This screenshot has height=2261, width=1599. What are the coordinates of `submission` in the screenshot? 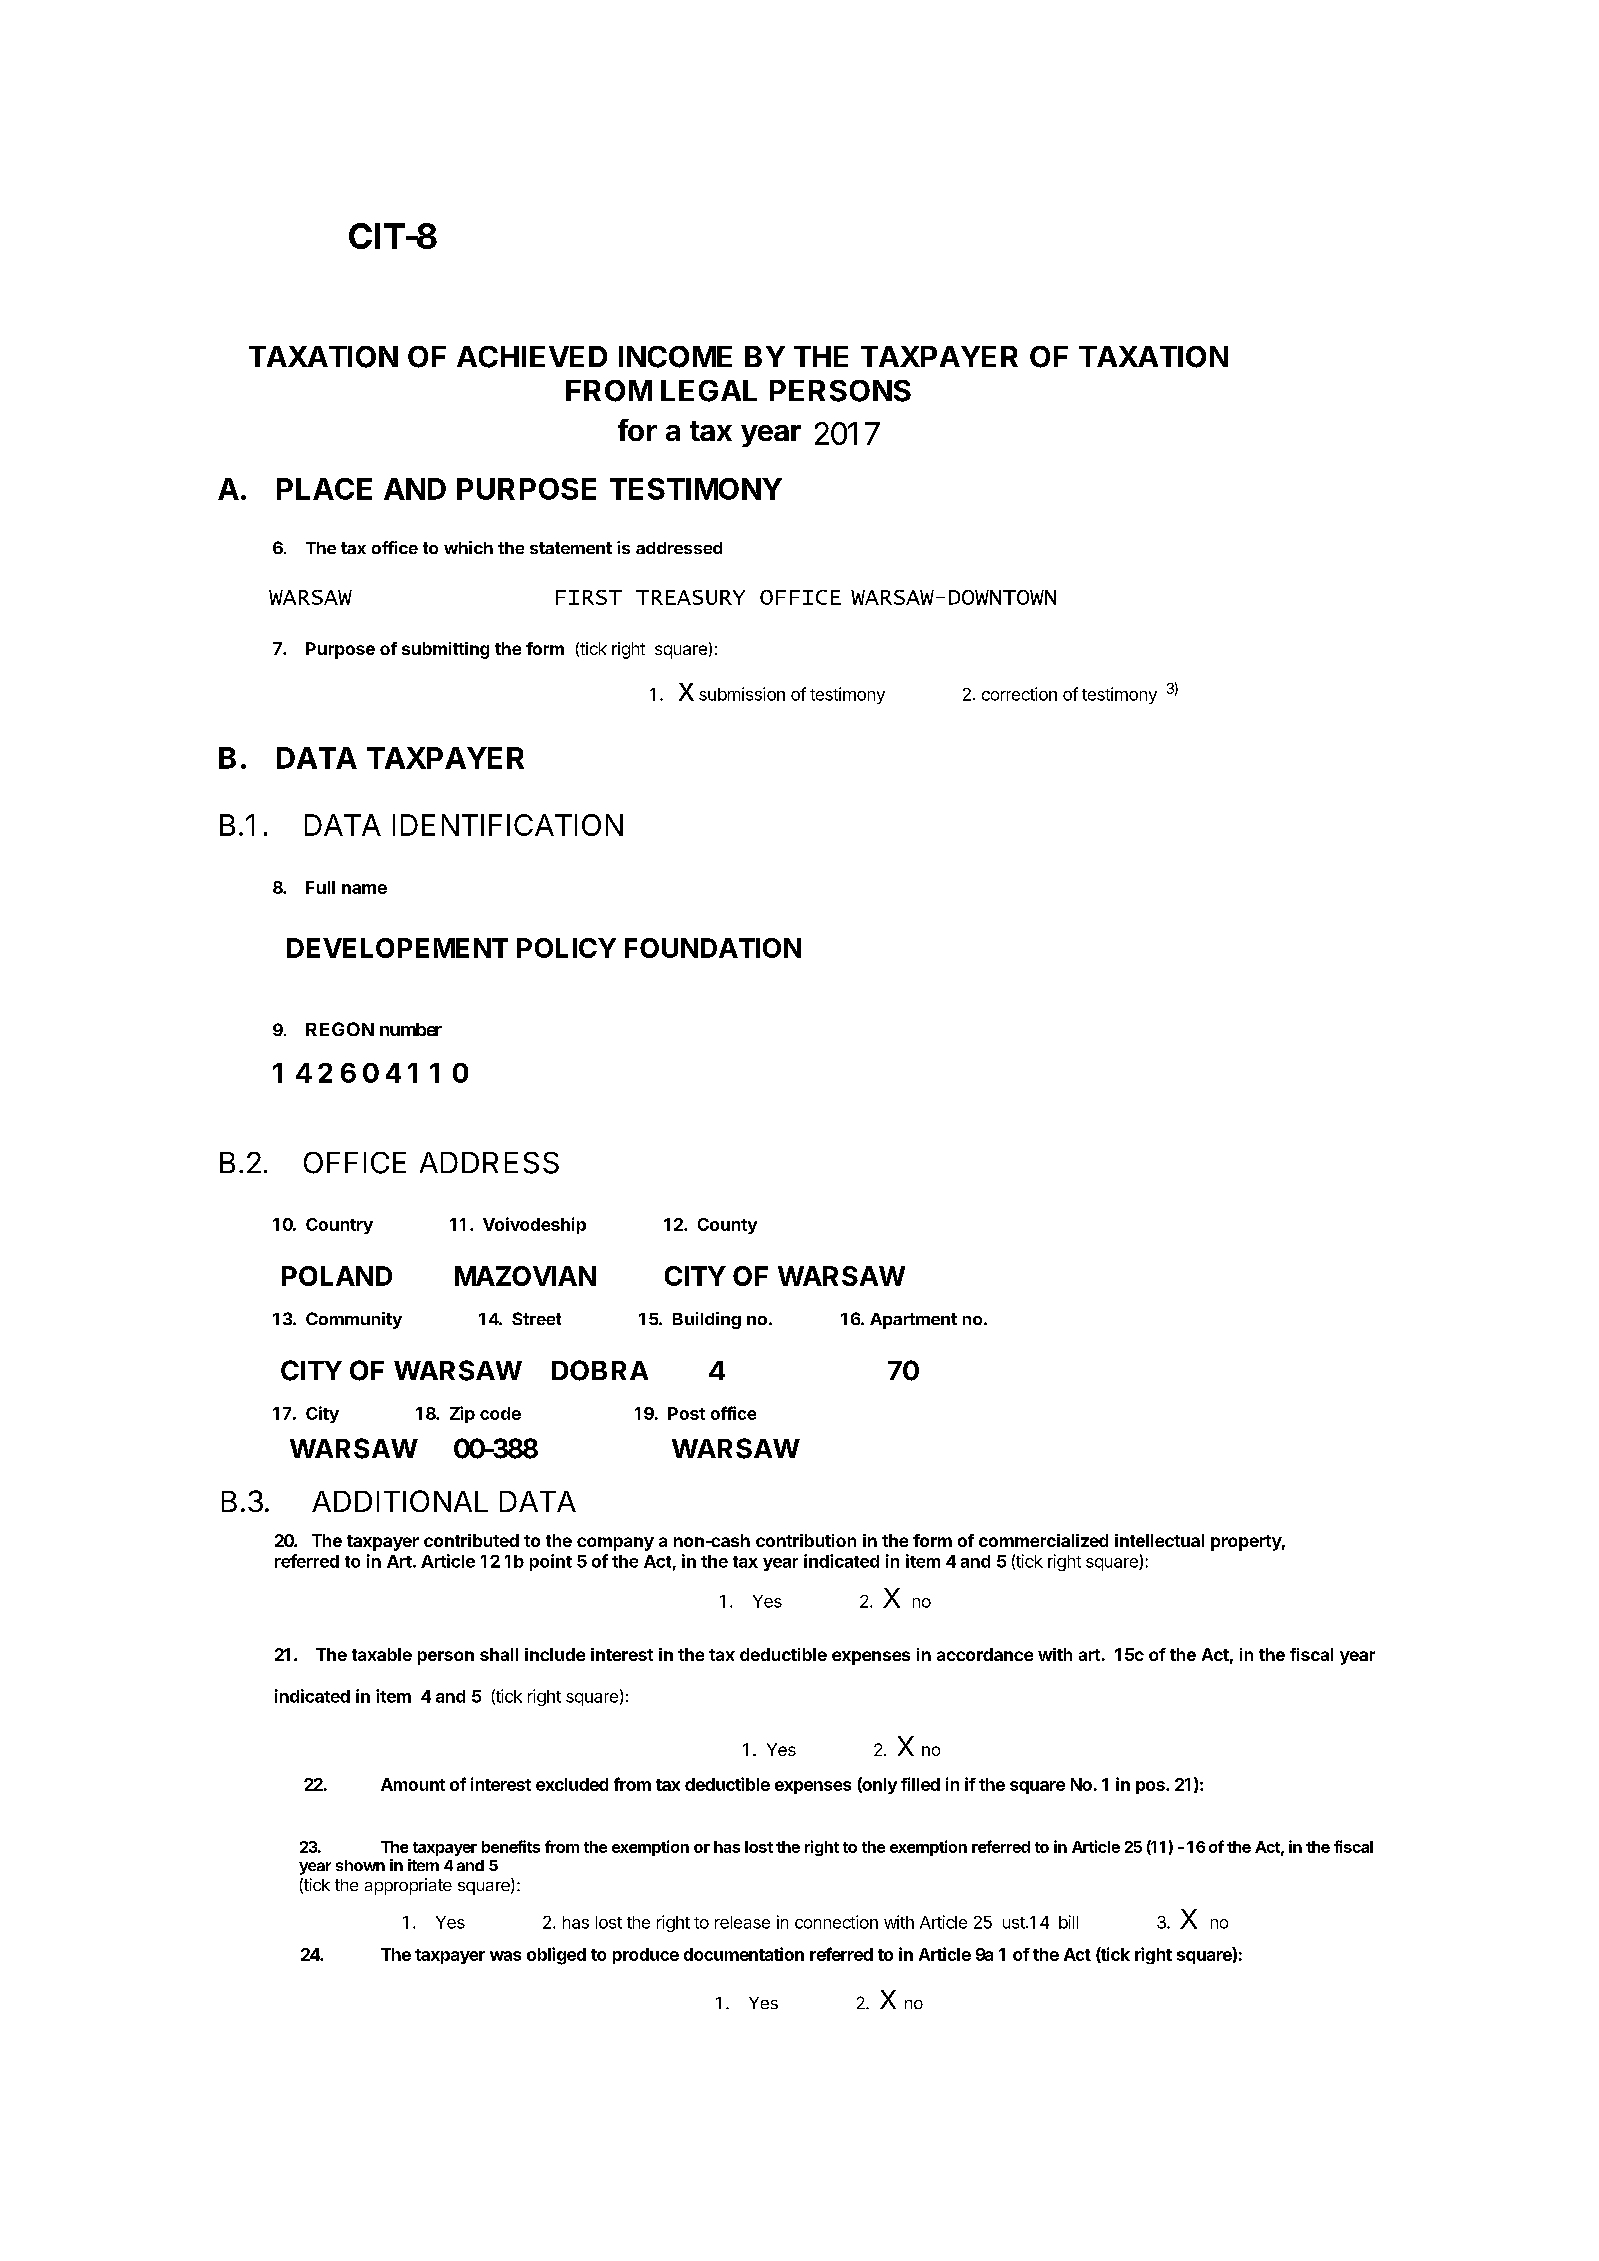 It's located at (742, 694).
